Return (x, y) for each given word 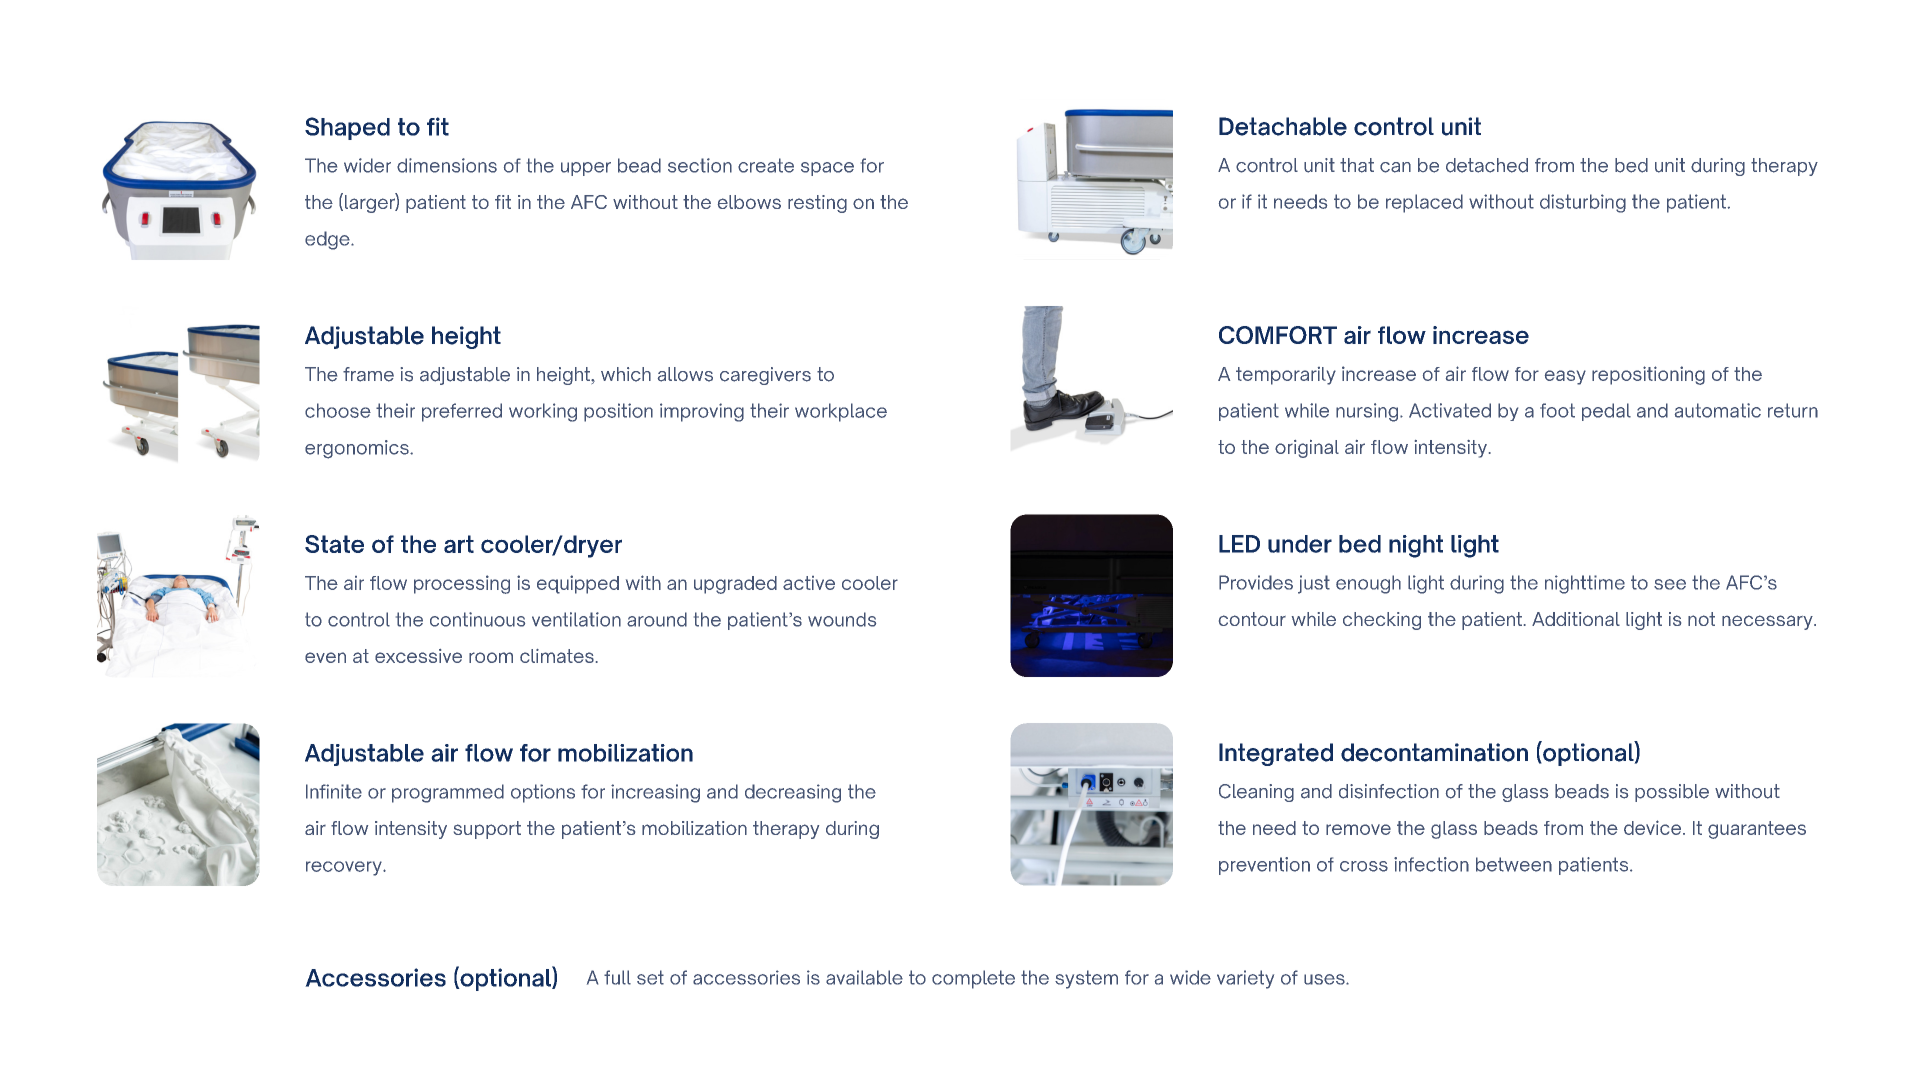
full (617, 977)
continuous (477, 619)
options (543, 793)
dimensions (447, 165)
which (626, 374)
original (1307, 449)
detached (1487, 165)
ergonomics (358, 449)
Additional (1576, 619)
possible (1672, 793)
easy (1565, 377)
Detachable (1283, 126)
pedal (1606, 412)
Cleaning (1256, 793)
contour (1252, 619)
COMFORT (1278, 335)
